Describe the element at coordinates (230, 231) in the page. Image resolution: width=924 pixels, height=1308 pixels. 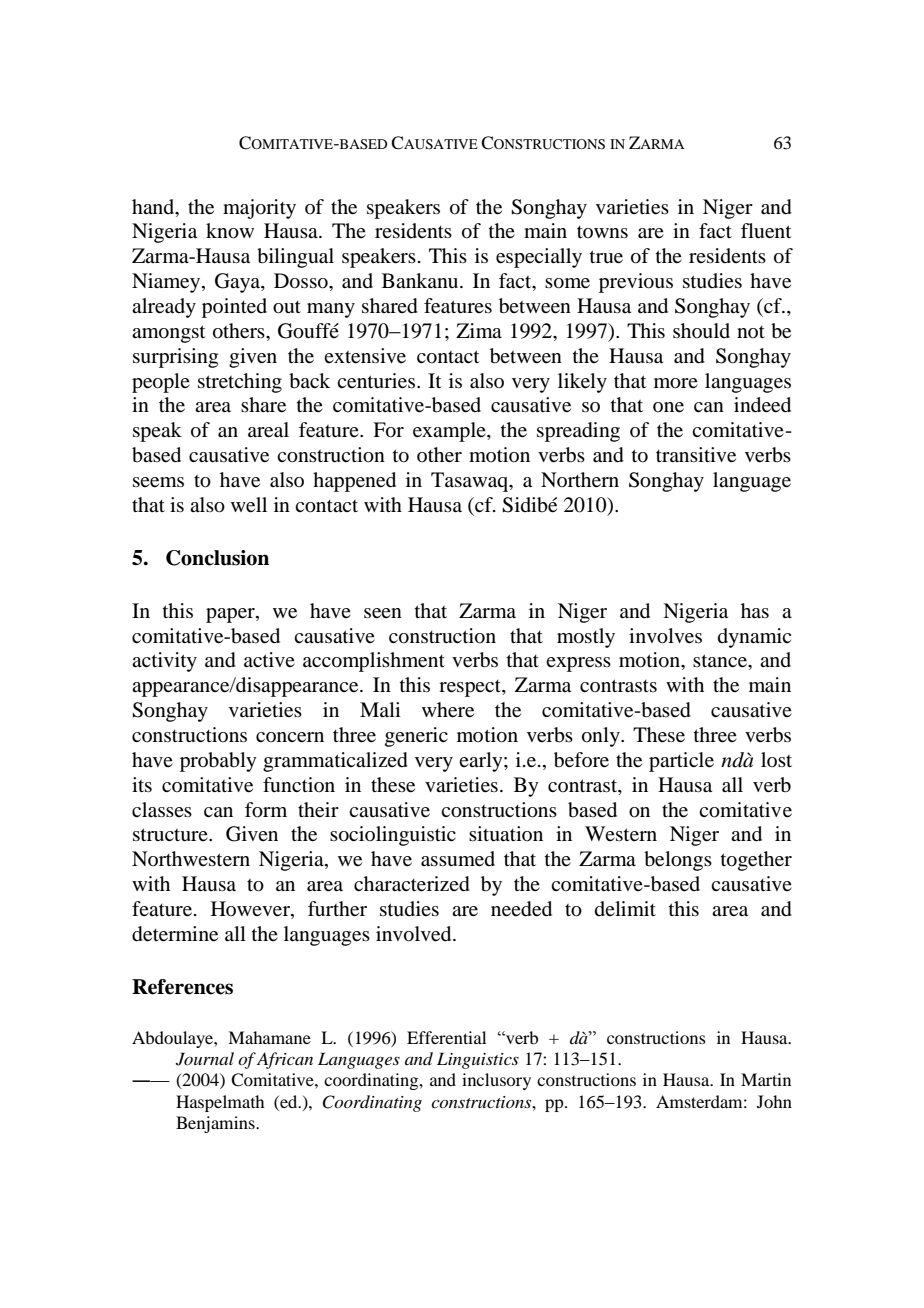
I see `know` at that location.
